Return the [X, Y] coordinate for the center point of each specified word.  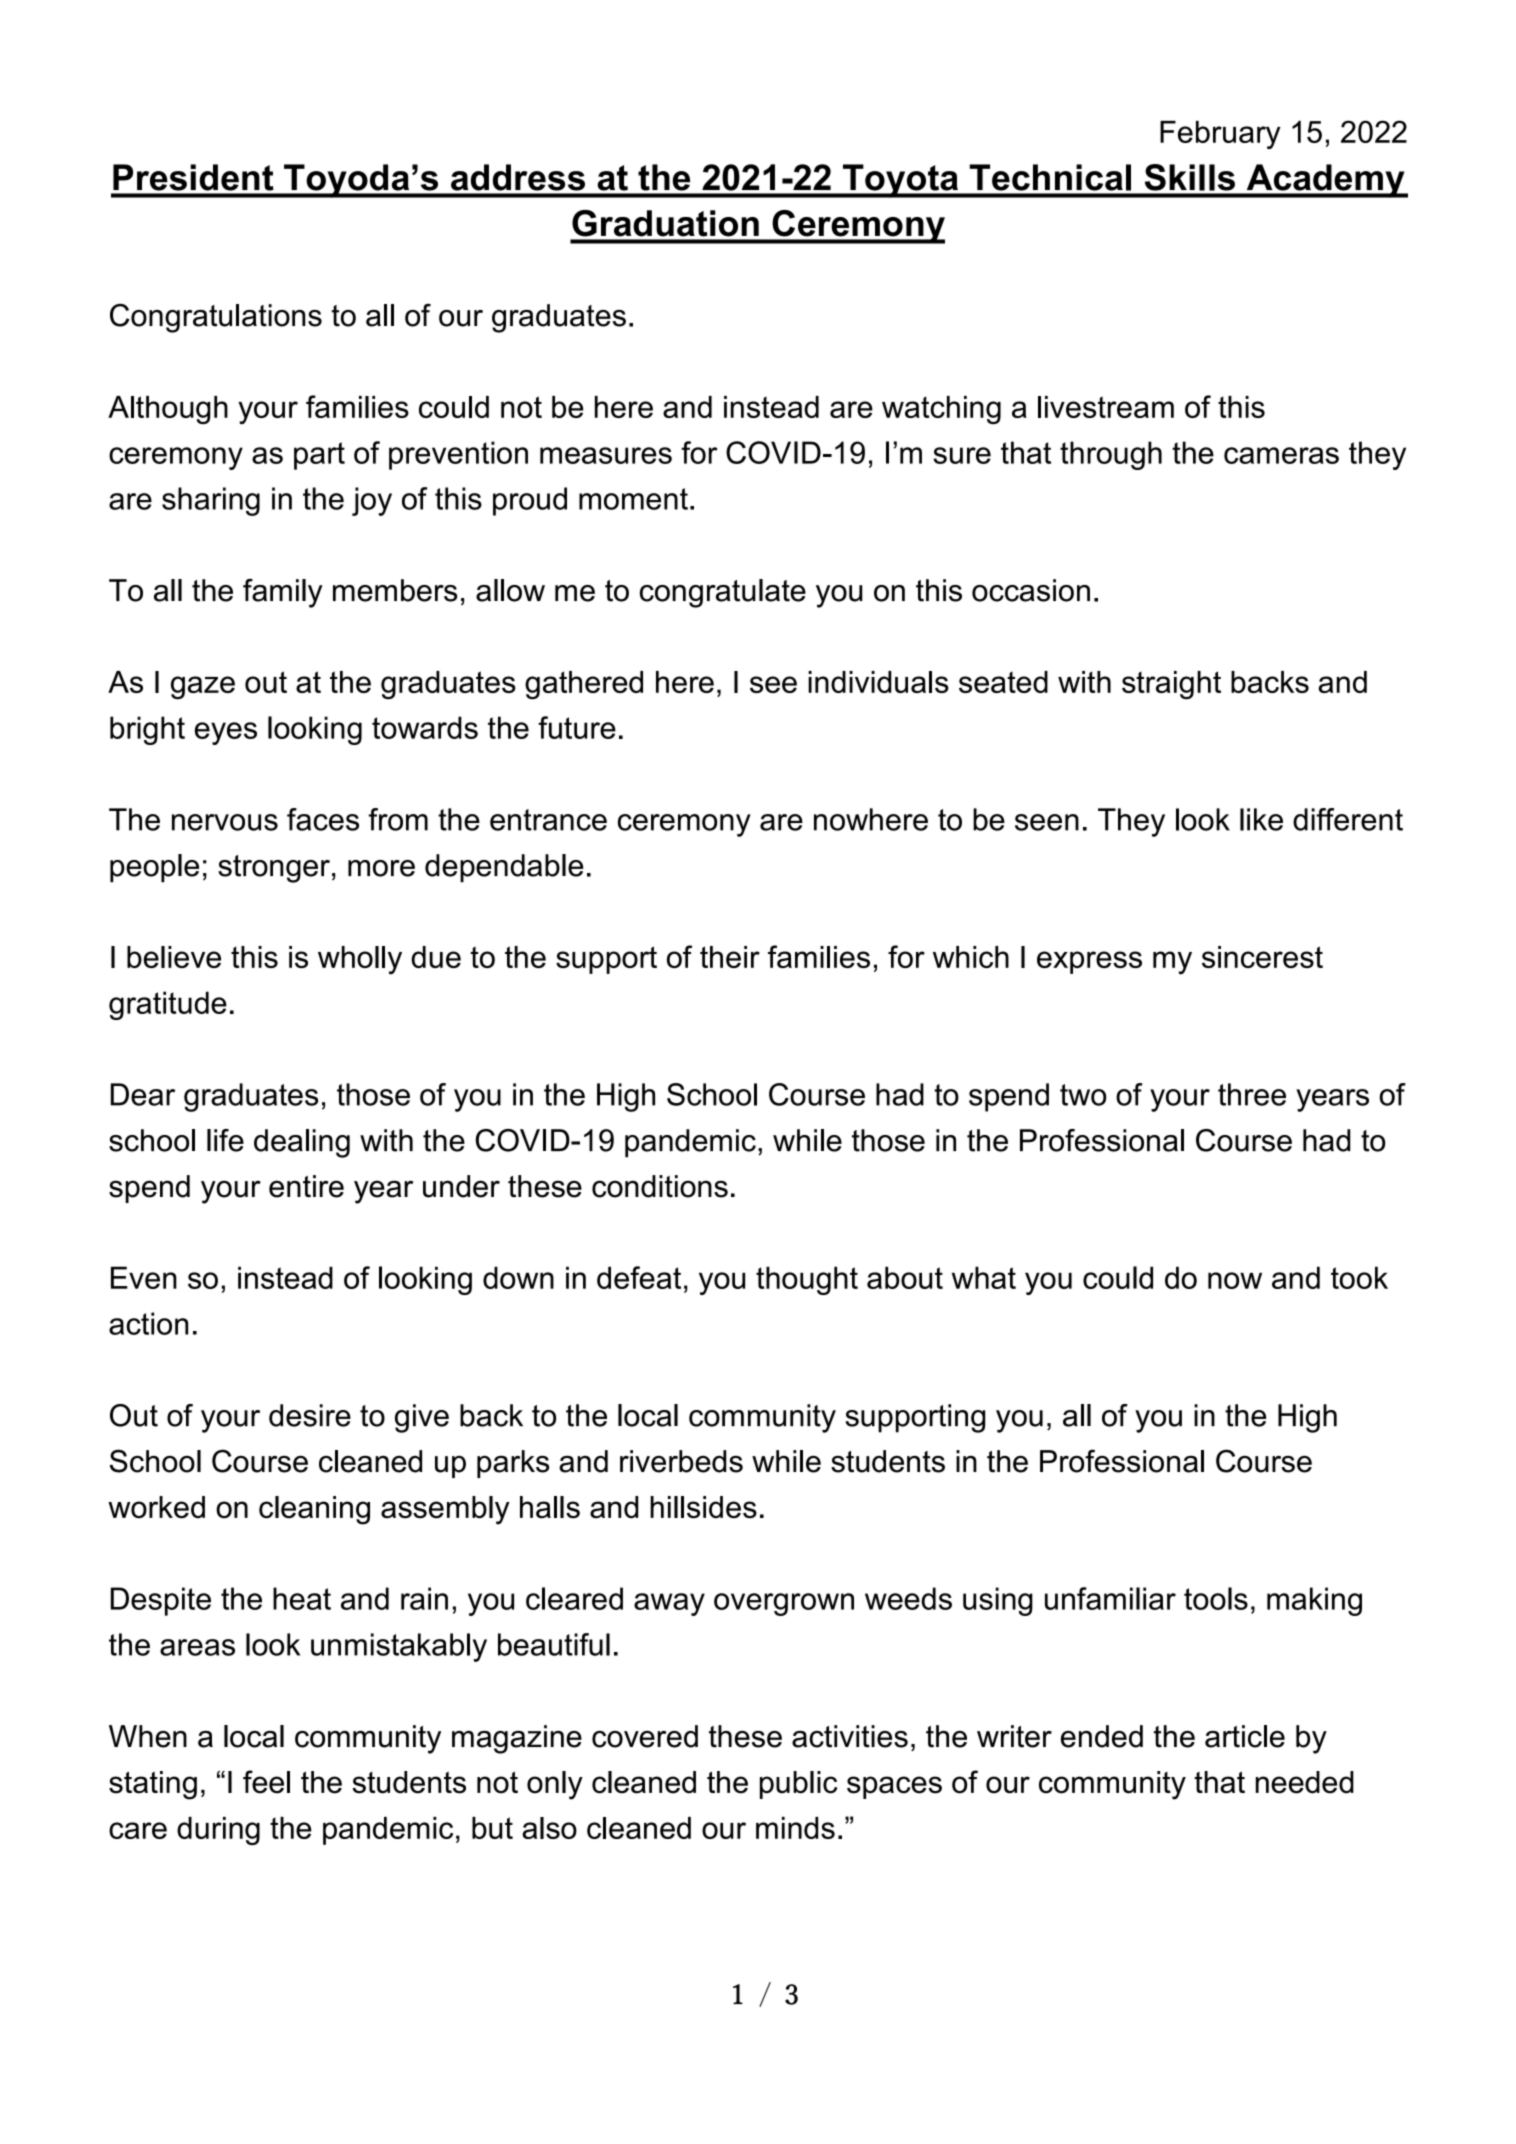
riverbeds [681, 1461]
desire [310, 1415]
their [730, 957]
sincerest [1262, 957]
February [1220, 135]
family [283, 593]
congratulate [723, 593]
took [1359, 1277]
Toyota [900, 181]
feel [266, 1782]
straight [1171, 685]
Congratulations [216, 318]
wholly [360, 960]
